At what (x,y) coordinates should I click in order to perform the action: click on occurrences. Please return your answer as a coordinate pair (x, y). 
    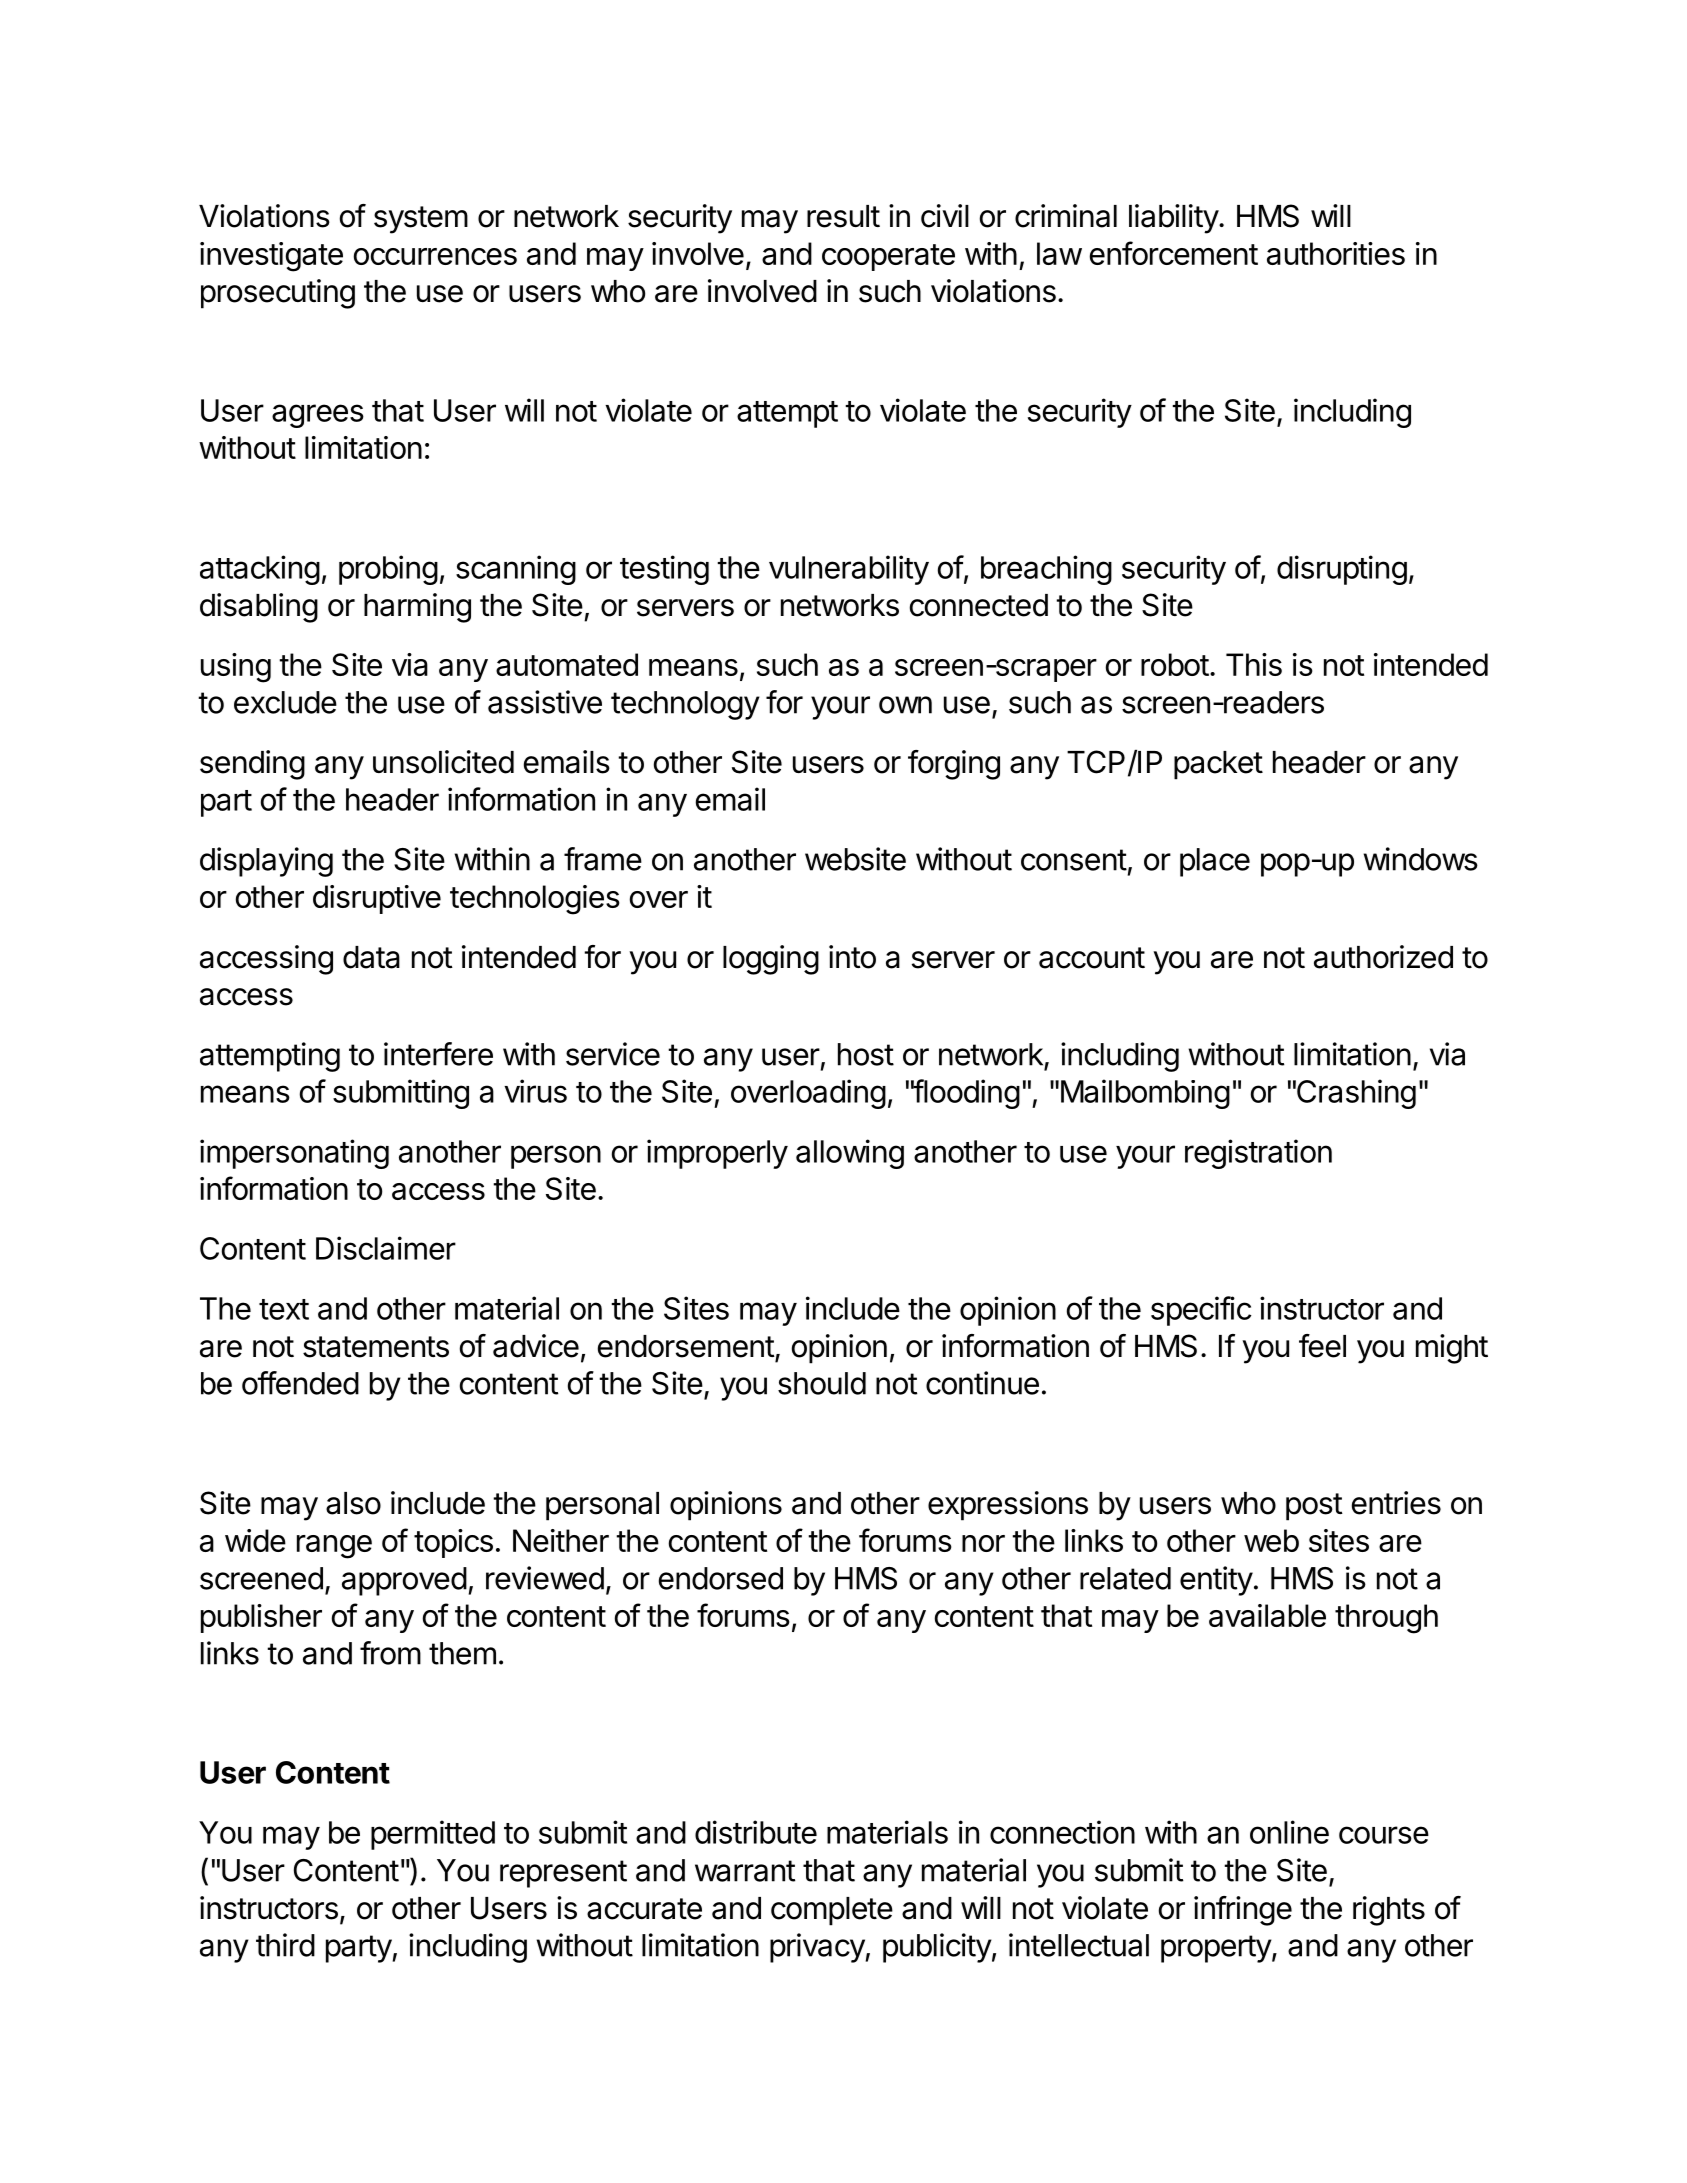
    Looking at the image, I should click on (435, 256).
